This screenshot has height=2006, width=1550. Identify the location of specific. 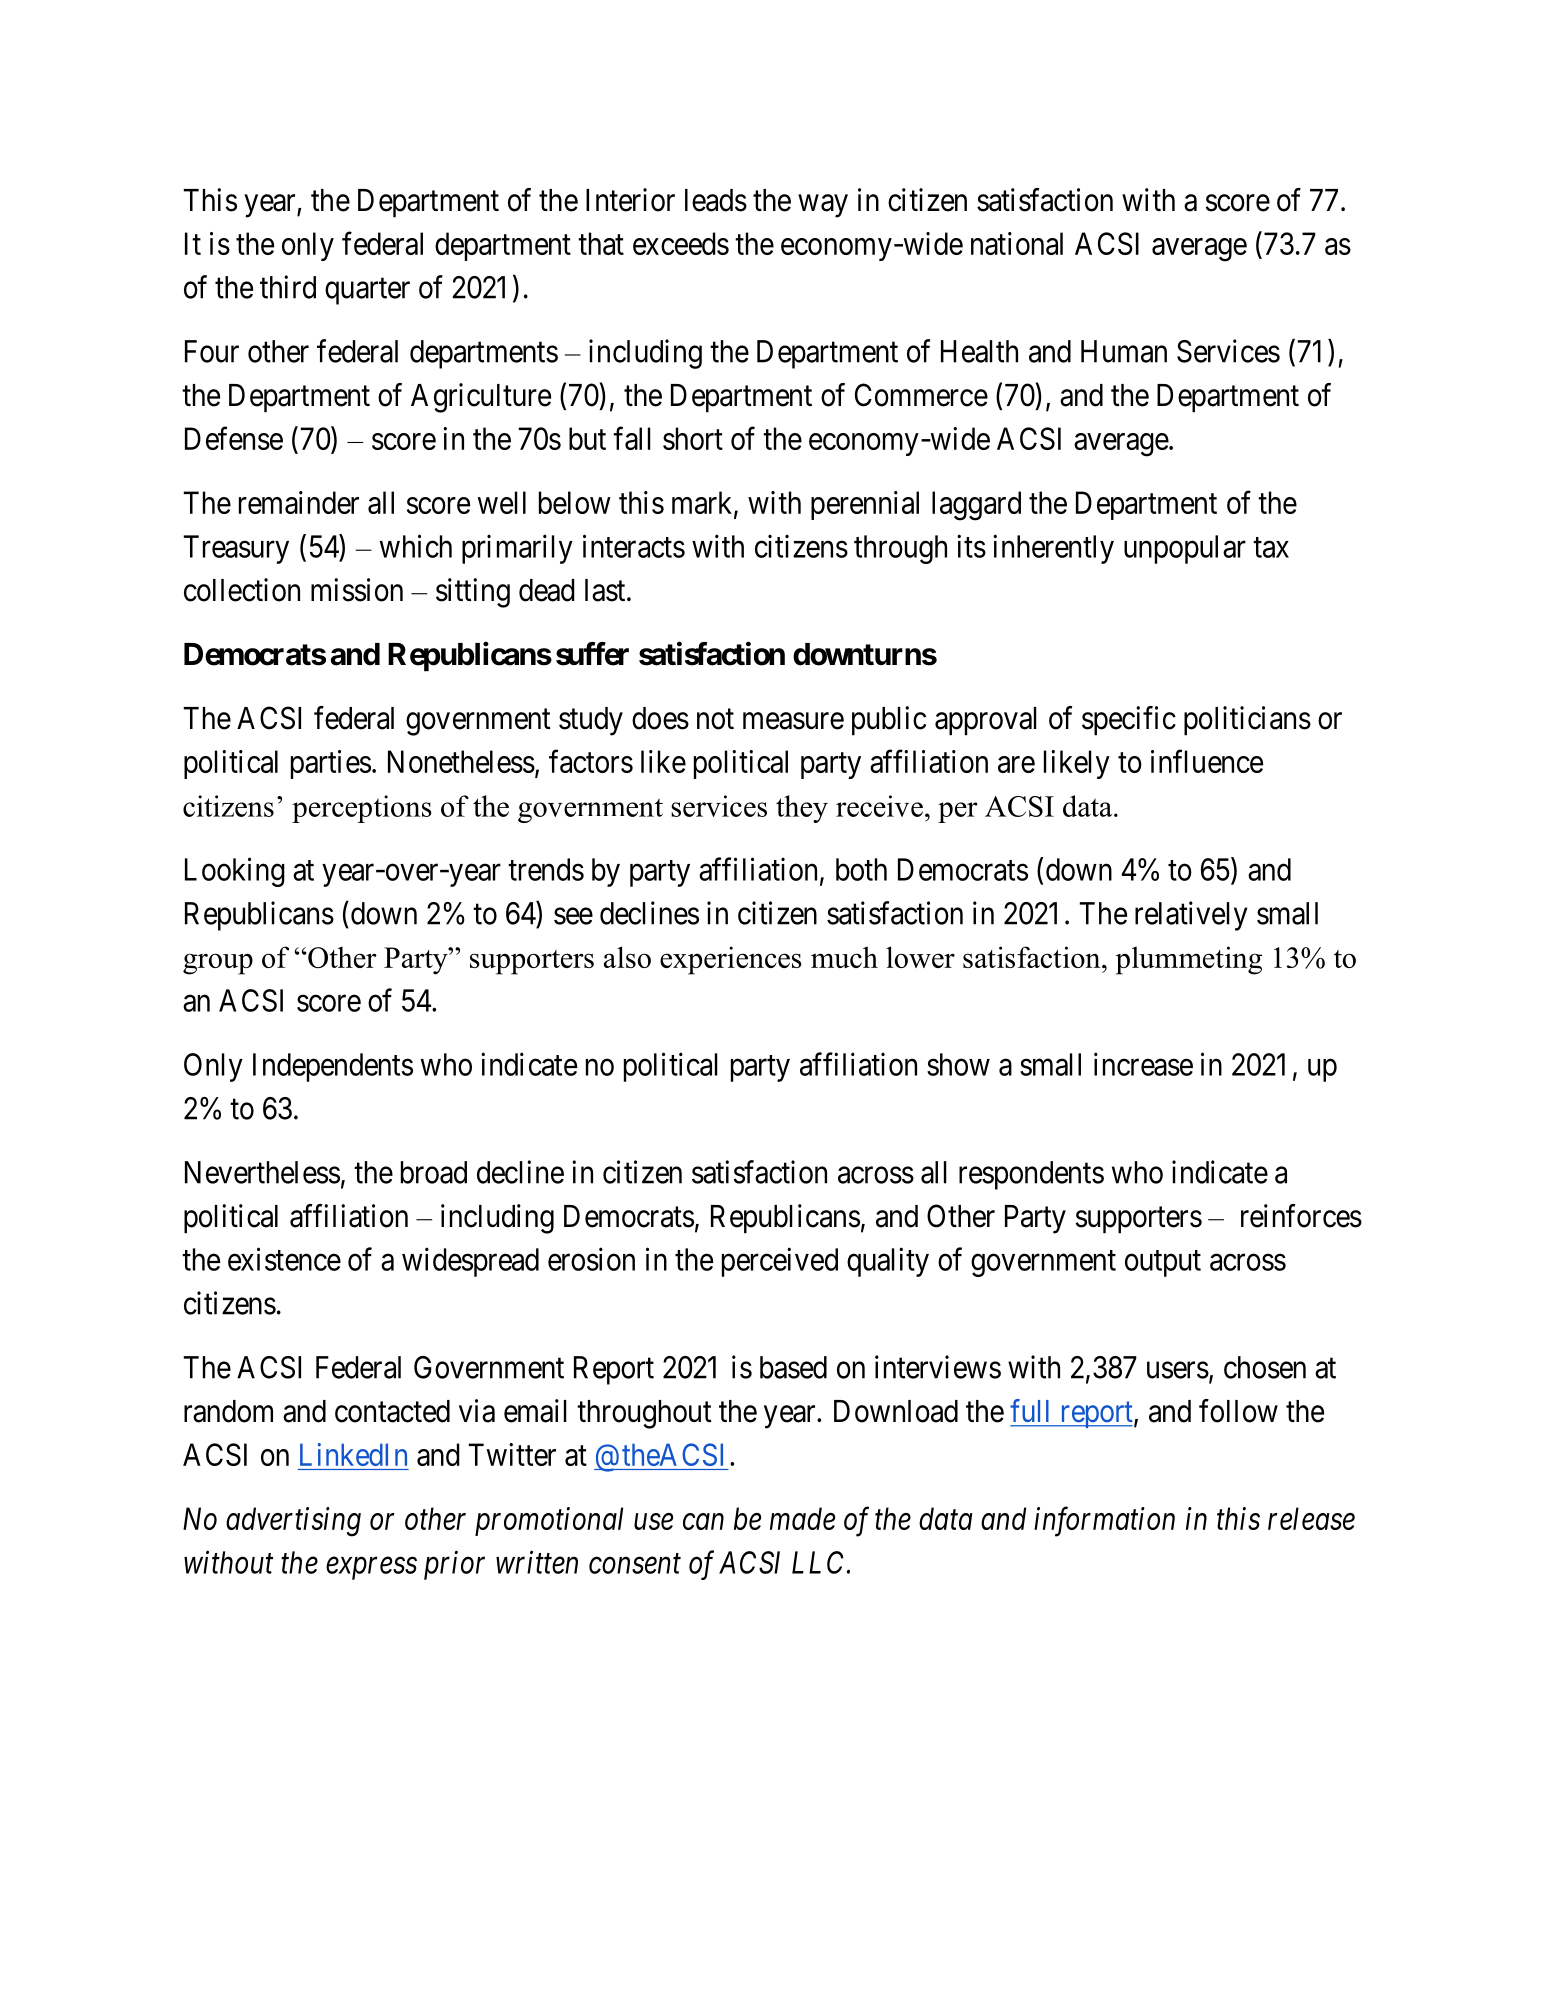
(1129, 721).
